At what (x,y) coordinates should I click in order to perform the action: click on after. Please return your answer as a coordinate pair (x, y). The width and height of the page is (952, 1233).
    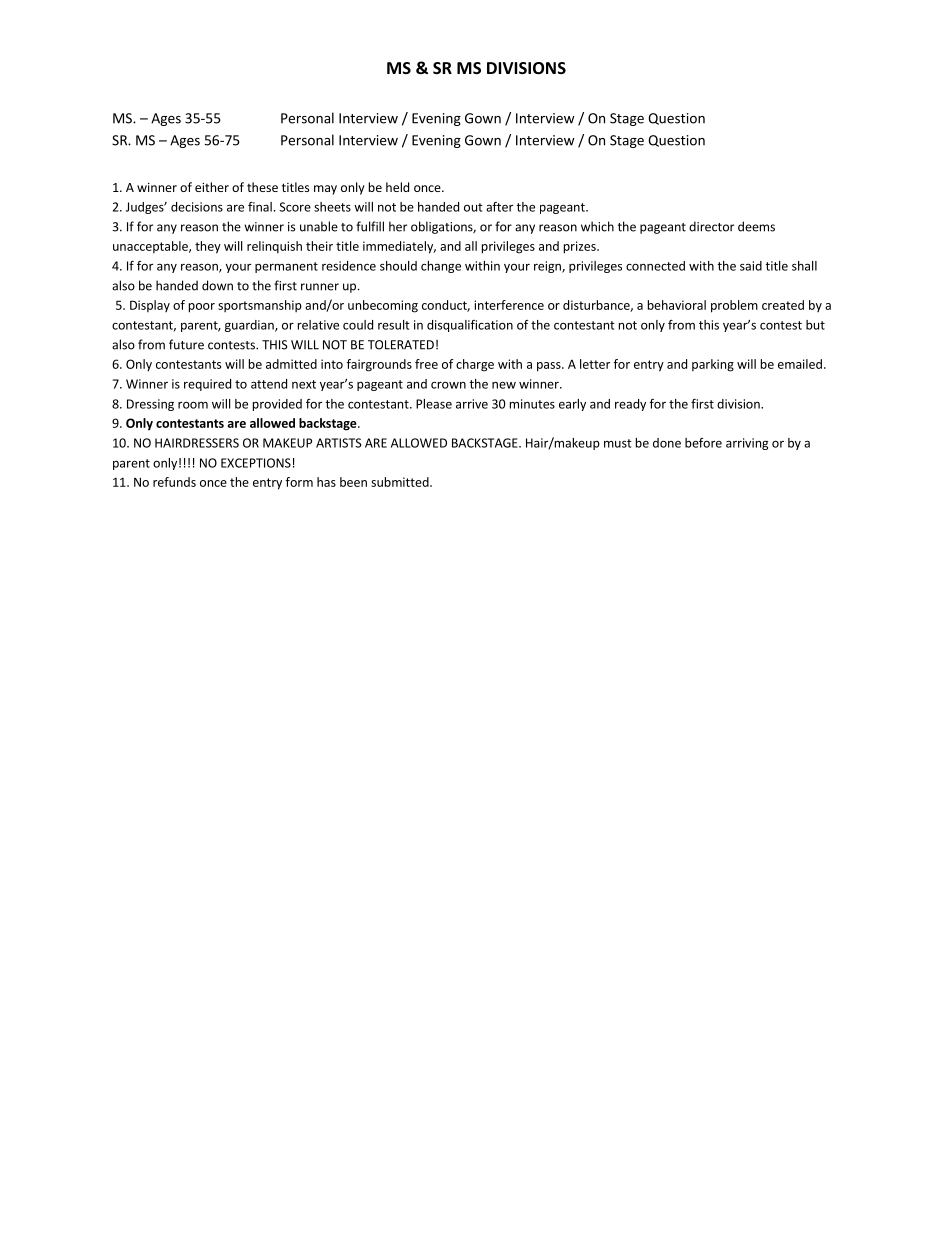
    Looking at the image, I should click on (499, 207).
